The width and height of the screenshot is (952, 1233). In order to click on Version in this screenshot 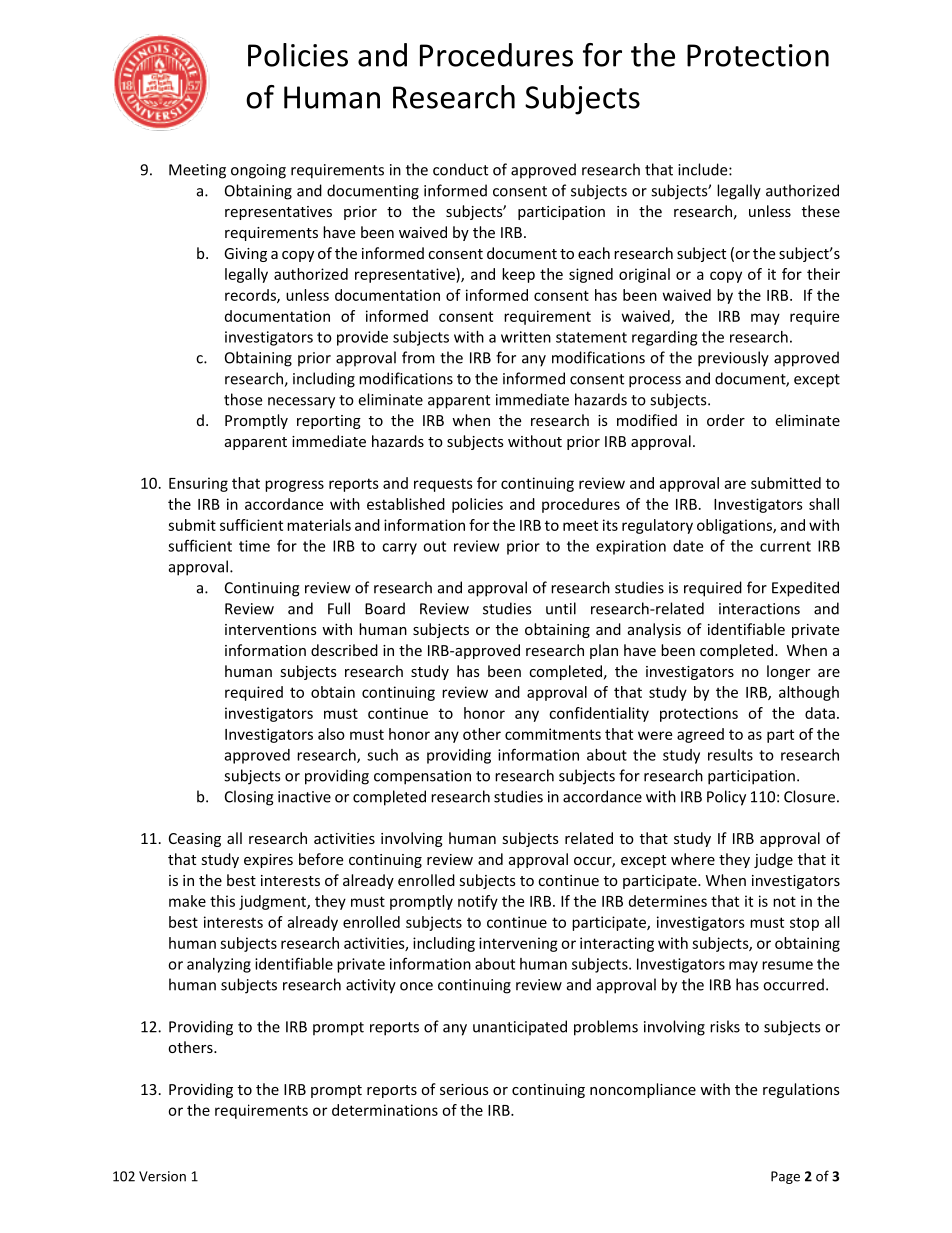, I will do `click(162, 1176)`.
